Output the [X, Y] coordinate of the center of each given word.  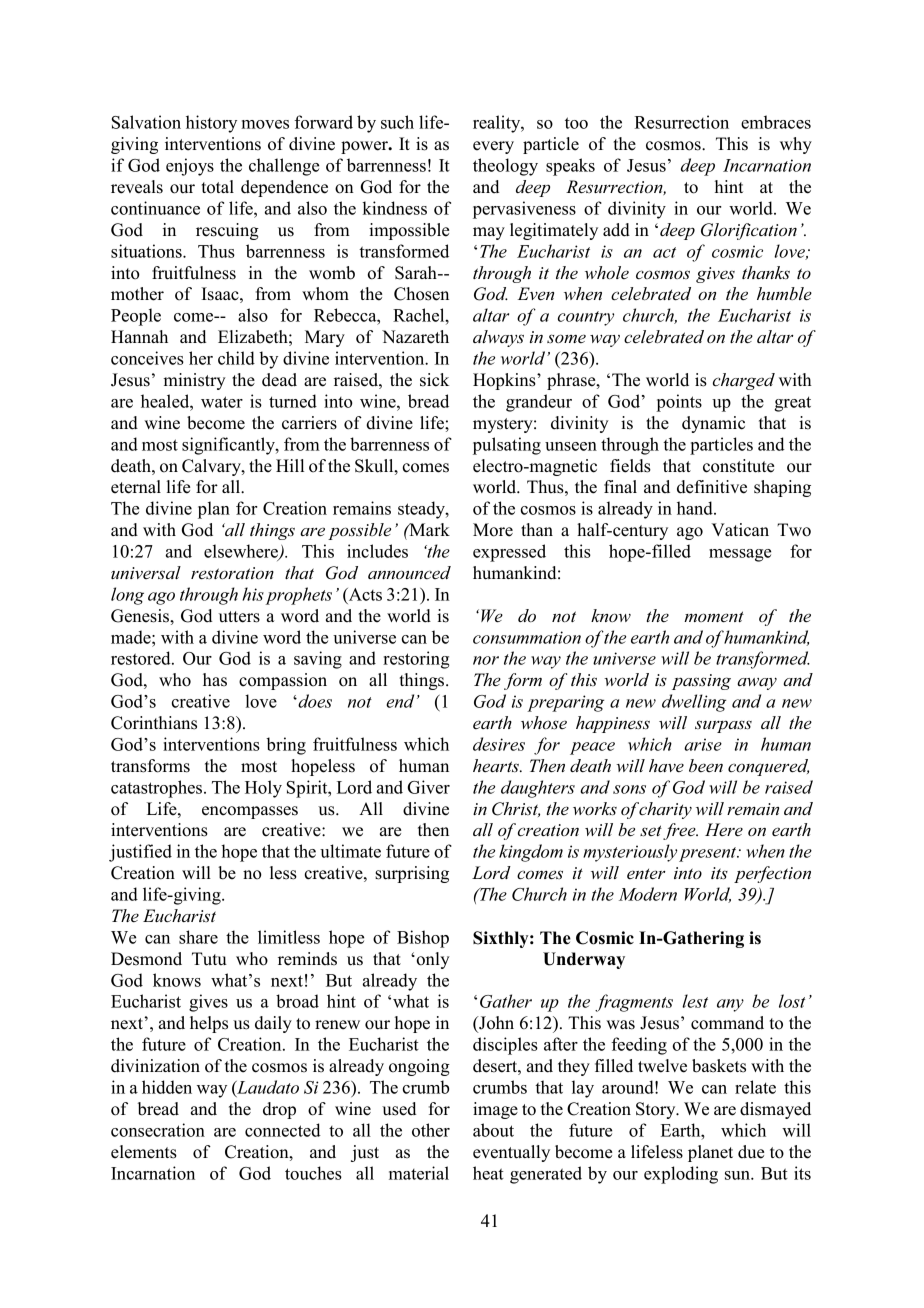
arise [703, 744]
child [236, 358]
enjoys [190, 167]
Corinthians [154, 723]
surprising [412, 874]
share [198, 937]
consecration [158, 1130]
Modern [648, 894]
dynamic [713, 424]
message [740, 555]
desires [499, 744]
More [493, 530]
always [498, 338]
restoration [232, 573]
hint [729, 186]
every [493, 147]
